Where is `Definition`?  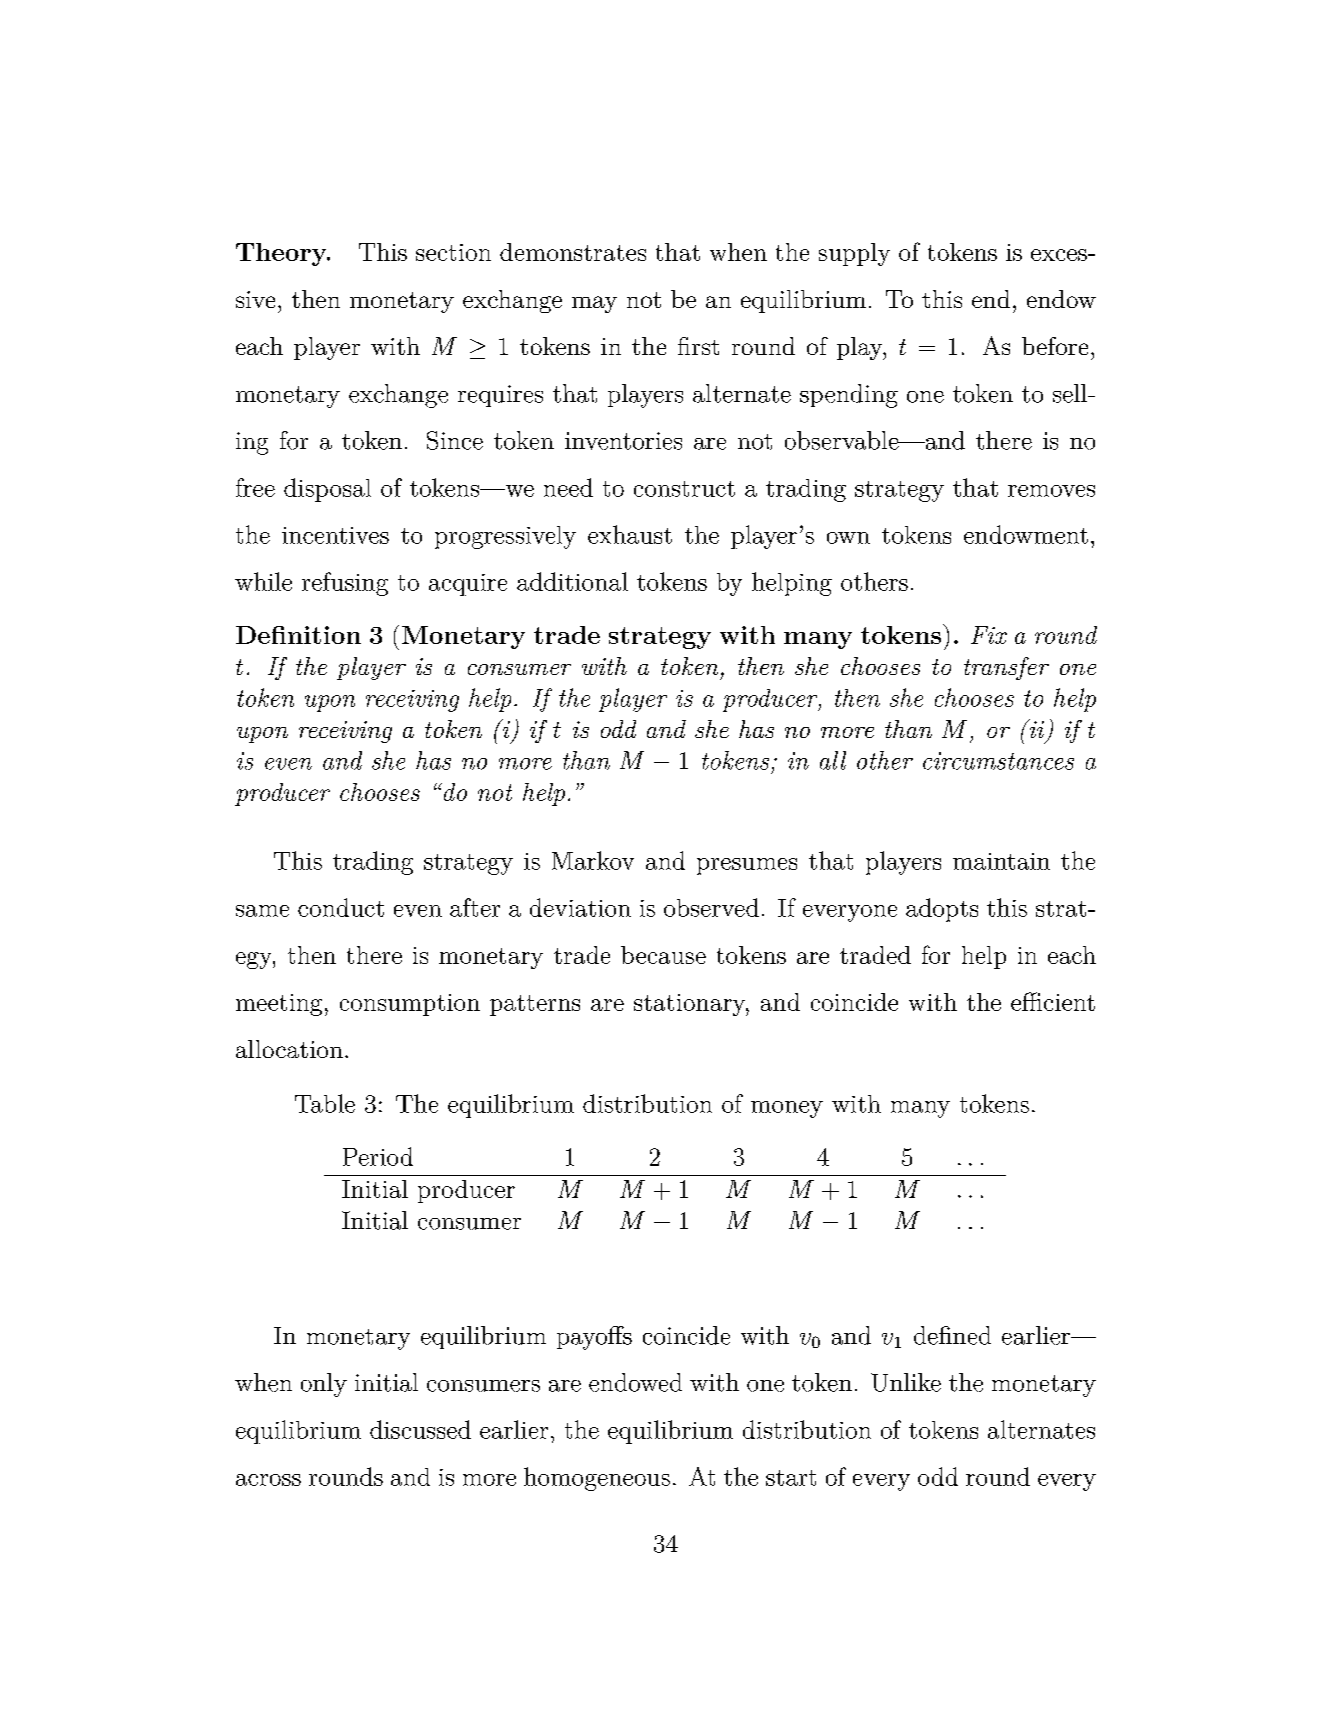
Definition is located at coordinates (298, 635).
